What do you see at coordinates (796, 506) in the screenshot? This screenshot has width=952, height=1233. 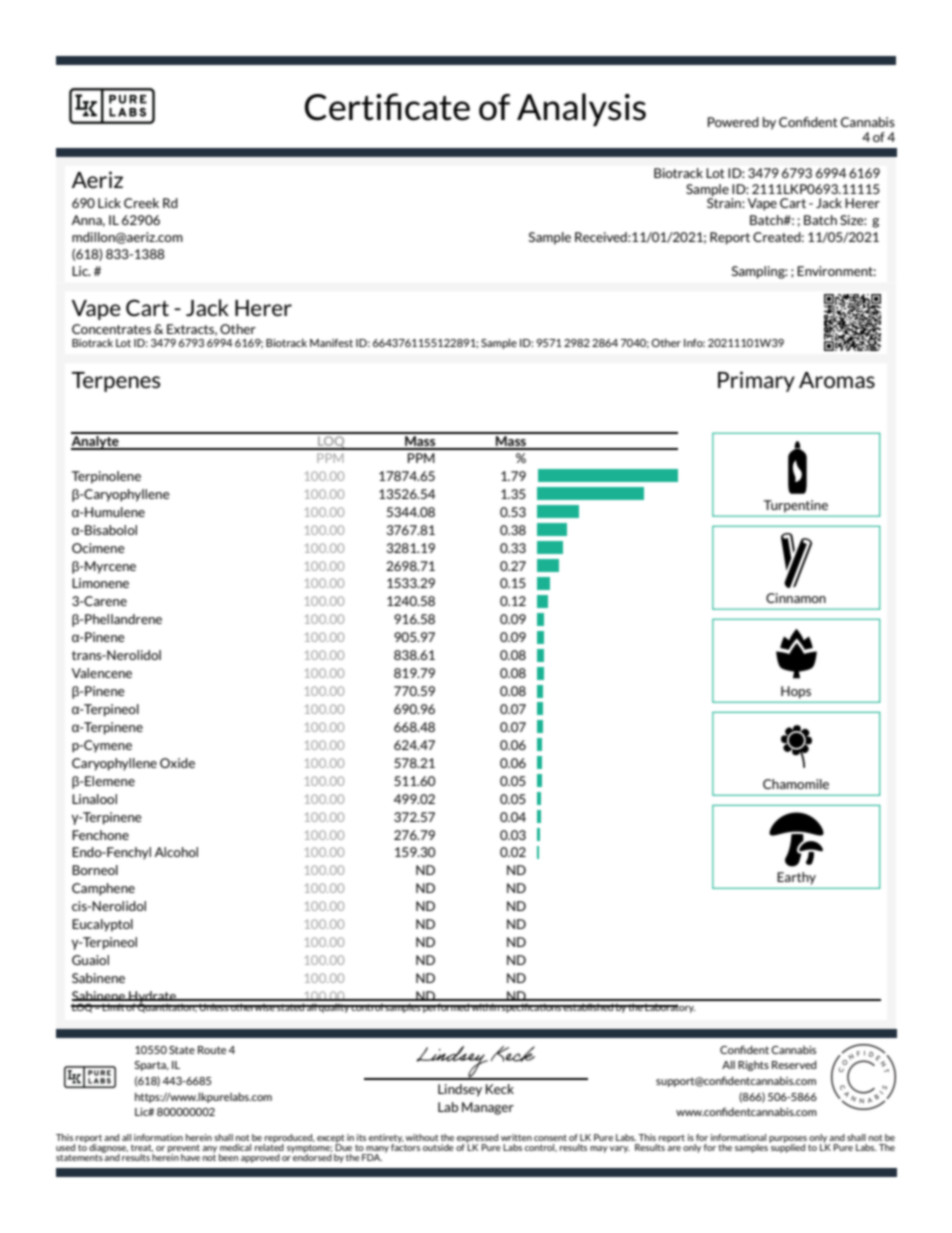 I see `Turpentine` at bounding box center [796, 506].
